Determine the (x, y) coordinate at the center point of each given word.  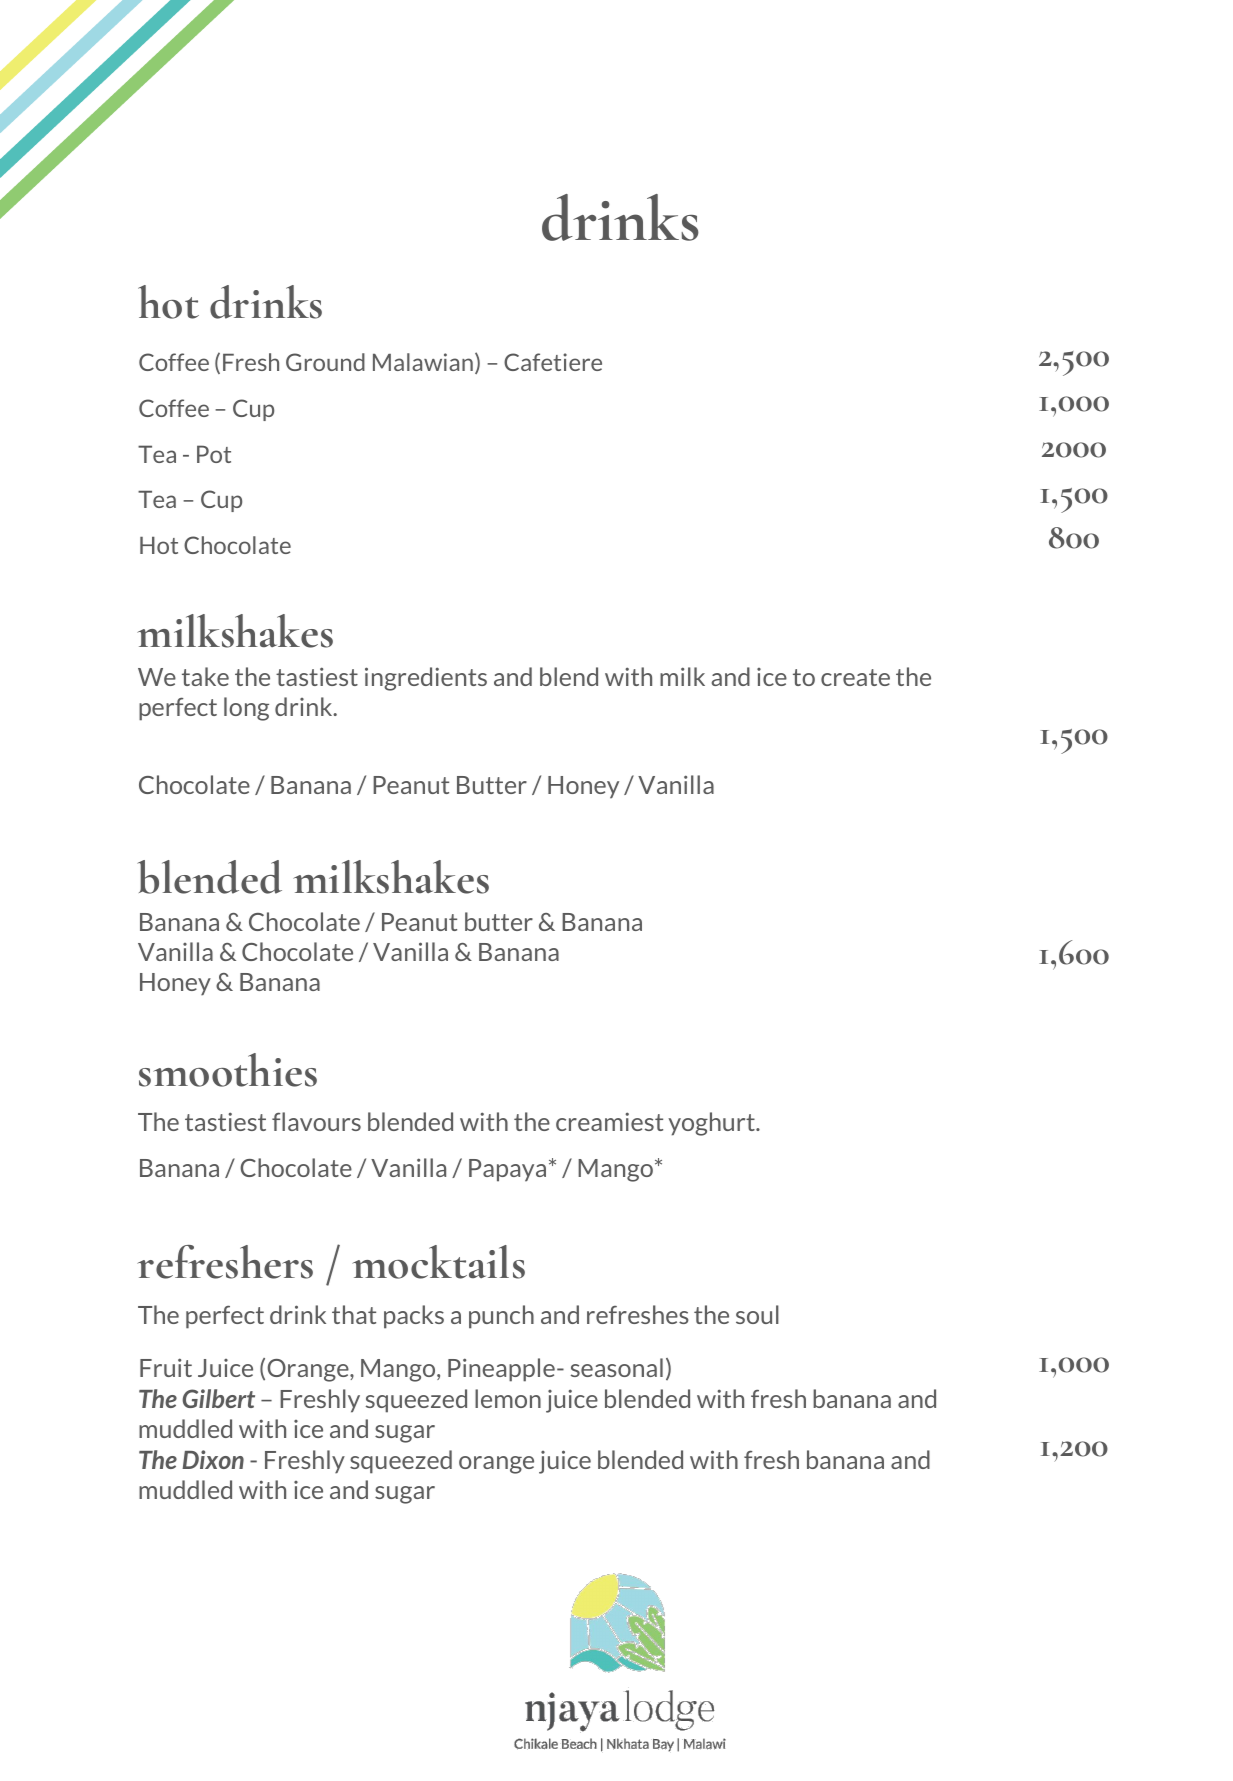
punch (501, 1317)
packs (414, 1317)
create (855, 677)
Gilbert (218, 1398)
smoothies (228, 1070)
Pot (214, 454)
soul (757, 1314)
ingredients (426, 679)
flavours (316, 1121)
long (246, 709)
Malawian (423, 362)
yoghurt (712, 1124)
